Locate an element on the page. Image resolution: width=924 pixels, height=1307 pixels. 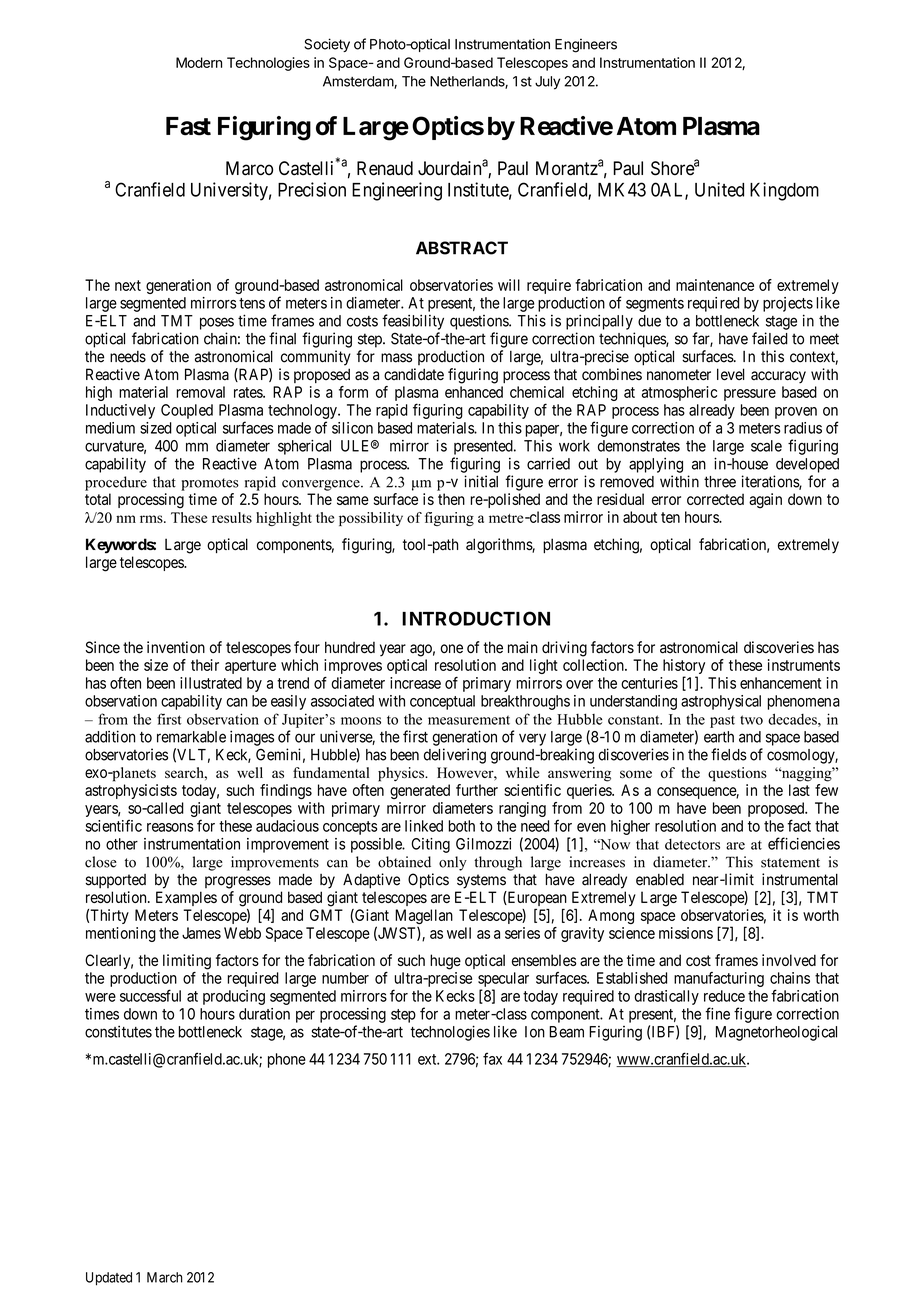
then is located at coordinates (451, 499).
